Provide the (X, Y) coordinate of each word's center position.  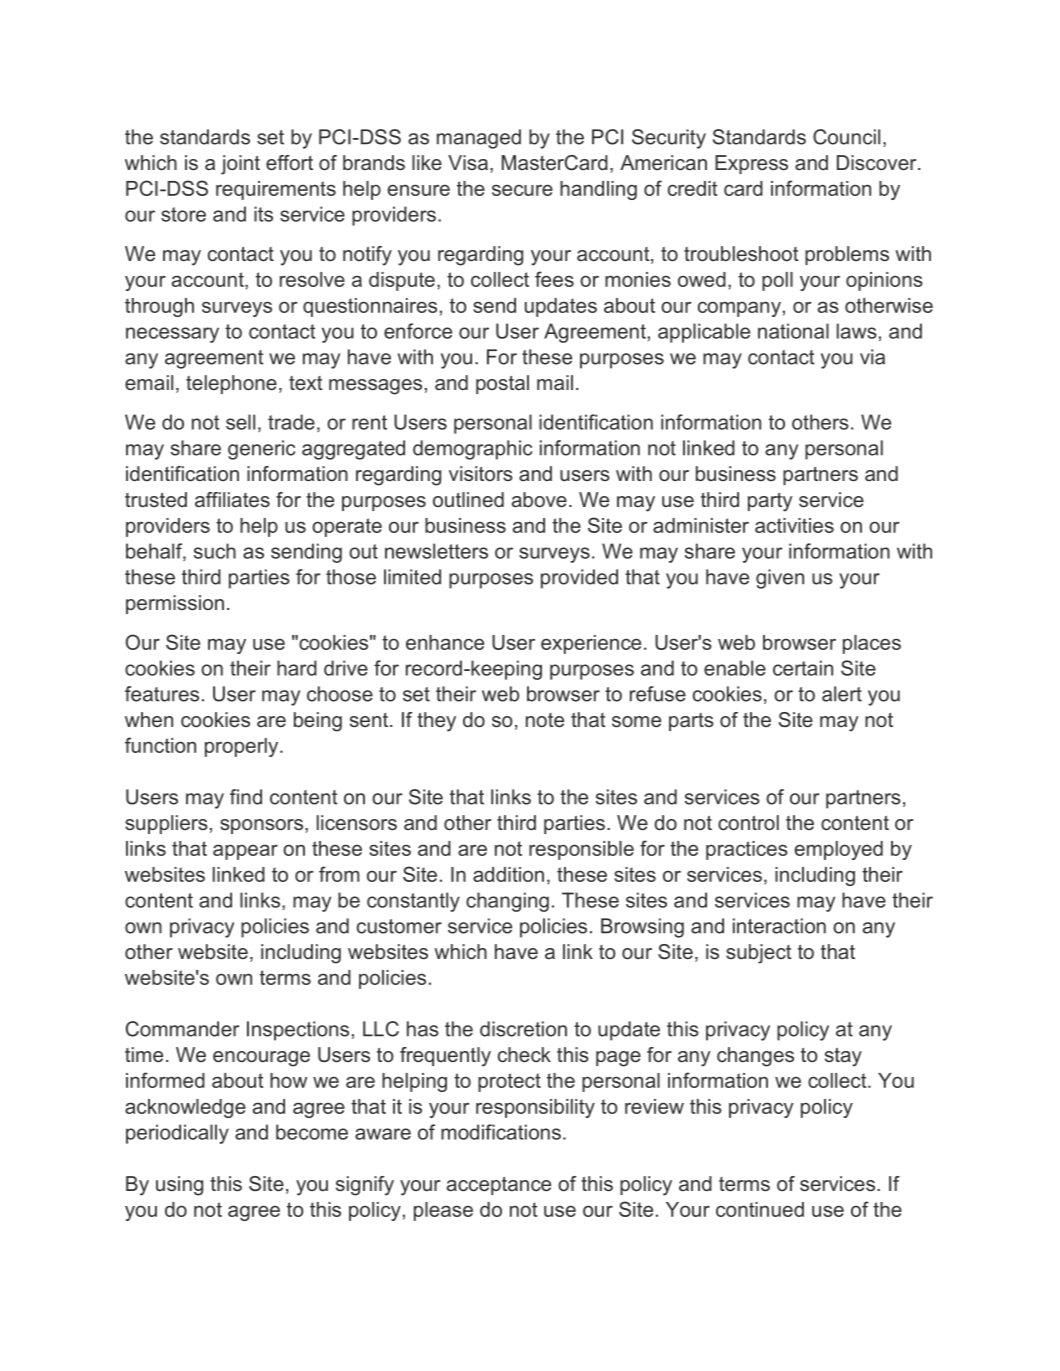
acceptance (499, 1186)
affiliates (232, 499)
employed (839, 850)
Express (751, 164)
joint (240, 165)
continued (760, 1209)
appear (245, 852)
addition (508, 874)
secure (522, 190)
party (770, 502)
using (179, 1186)
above (539, 499)
